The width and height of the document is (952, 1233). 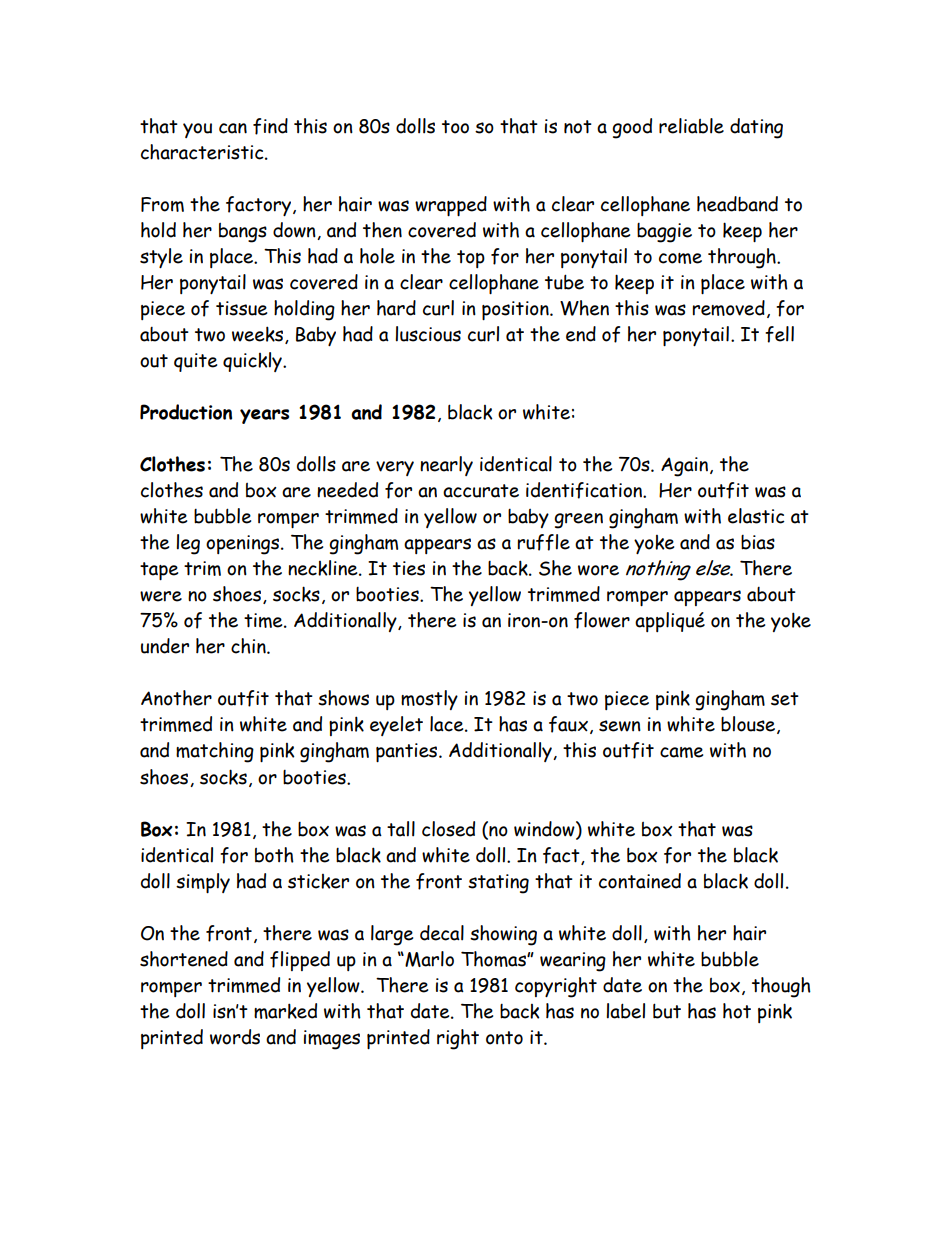 I want to click on characteristic, so click(x=203, y=152).
